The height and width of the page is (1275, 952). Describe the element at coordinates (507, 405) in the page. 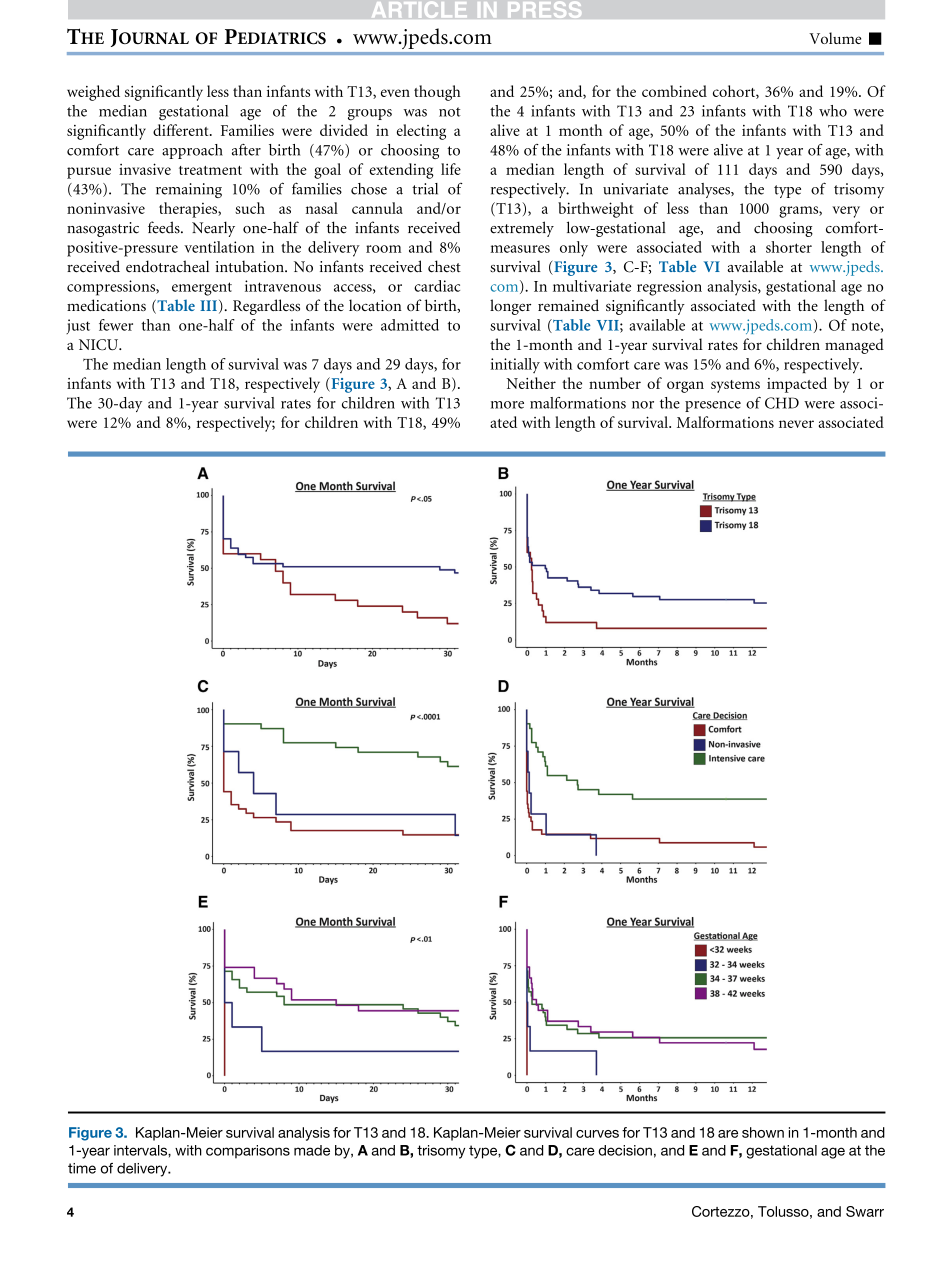

I see `more` at that location.
